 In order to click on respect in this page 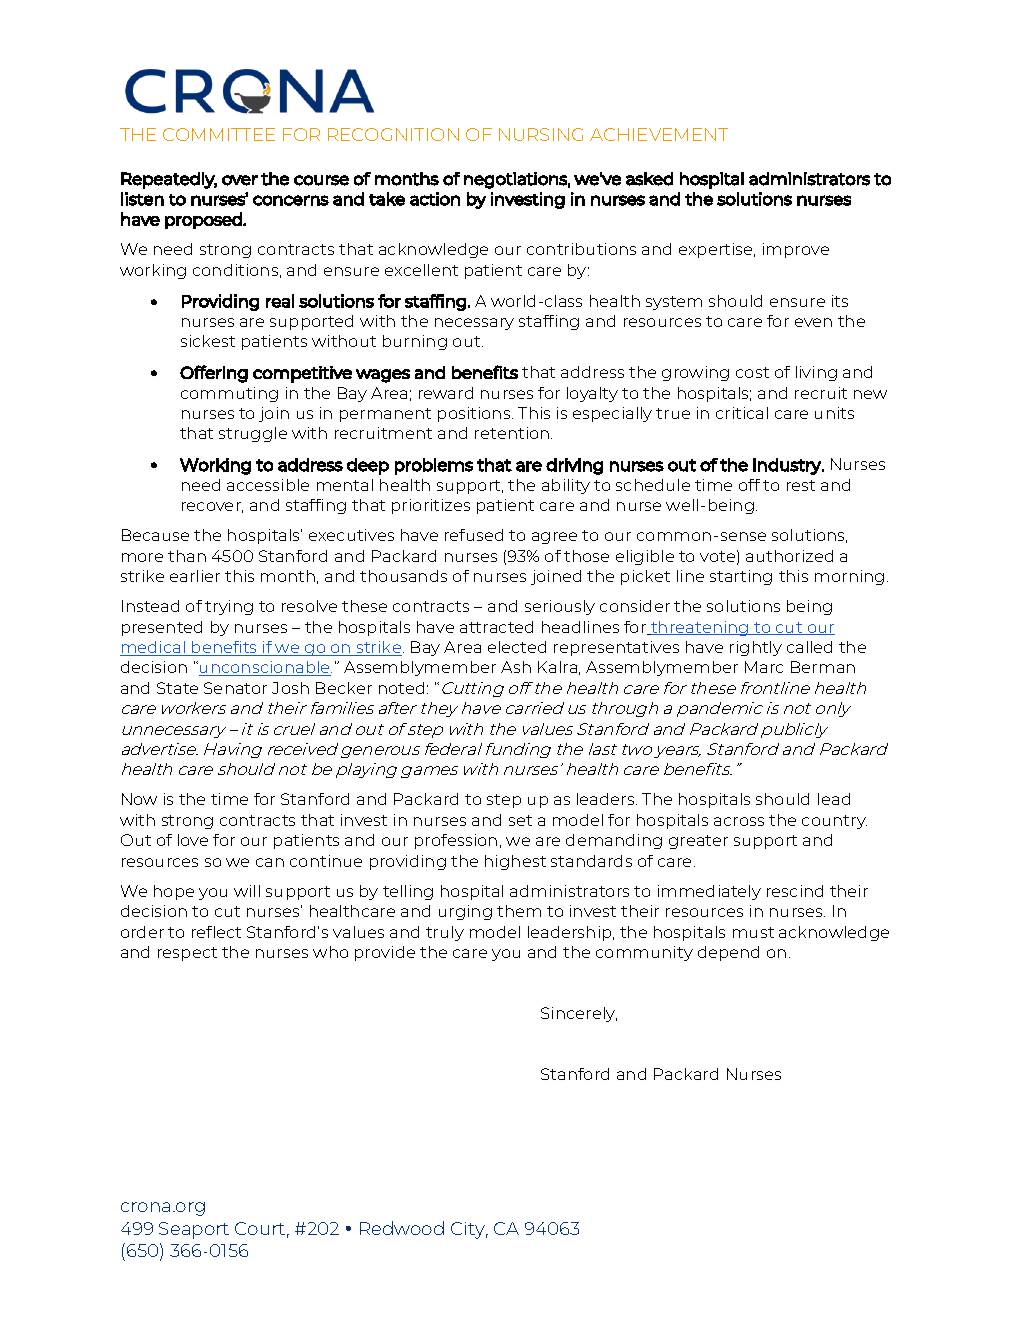, I will do `click(187, 954)`.
